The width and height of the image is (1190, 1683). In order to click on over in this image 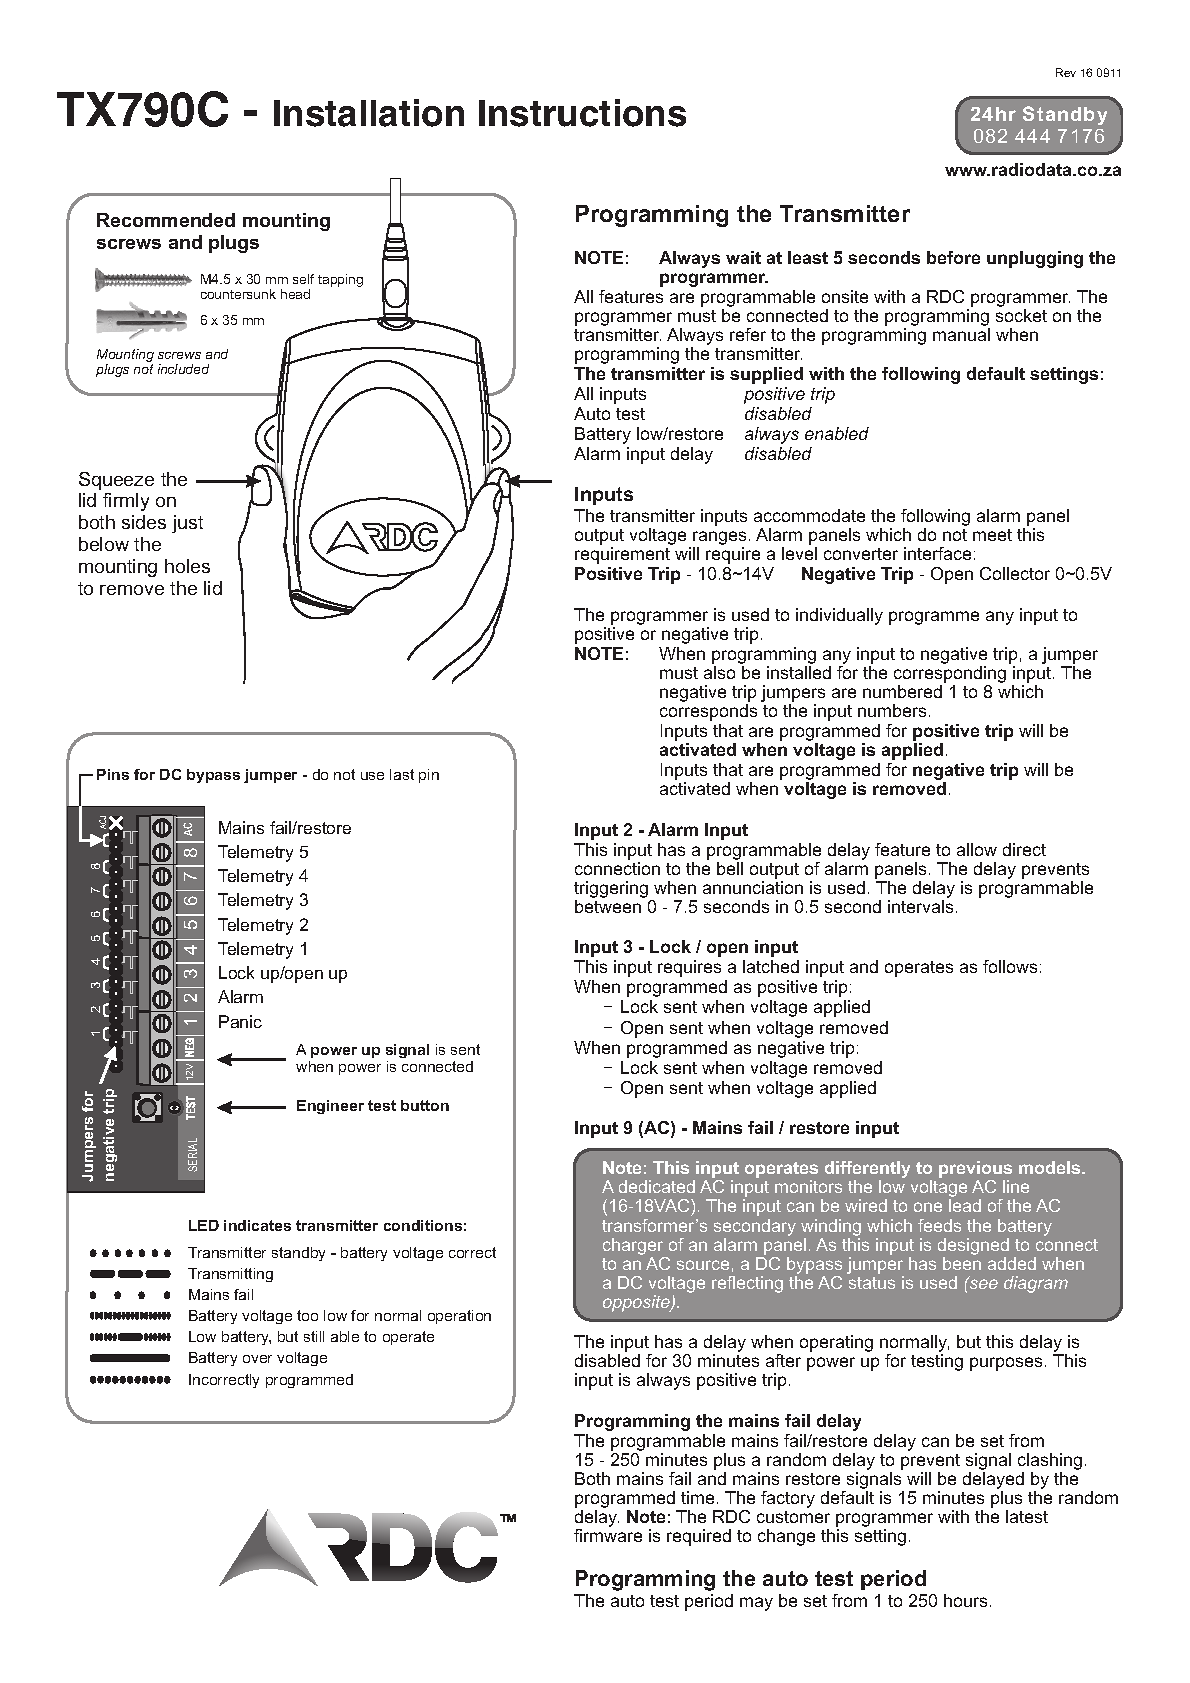, I will do `click(257, 1359)`.
